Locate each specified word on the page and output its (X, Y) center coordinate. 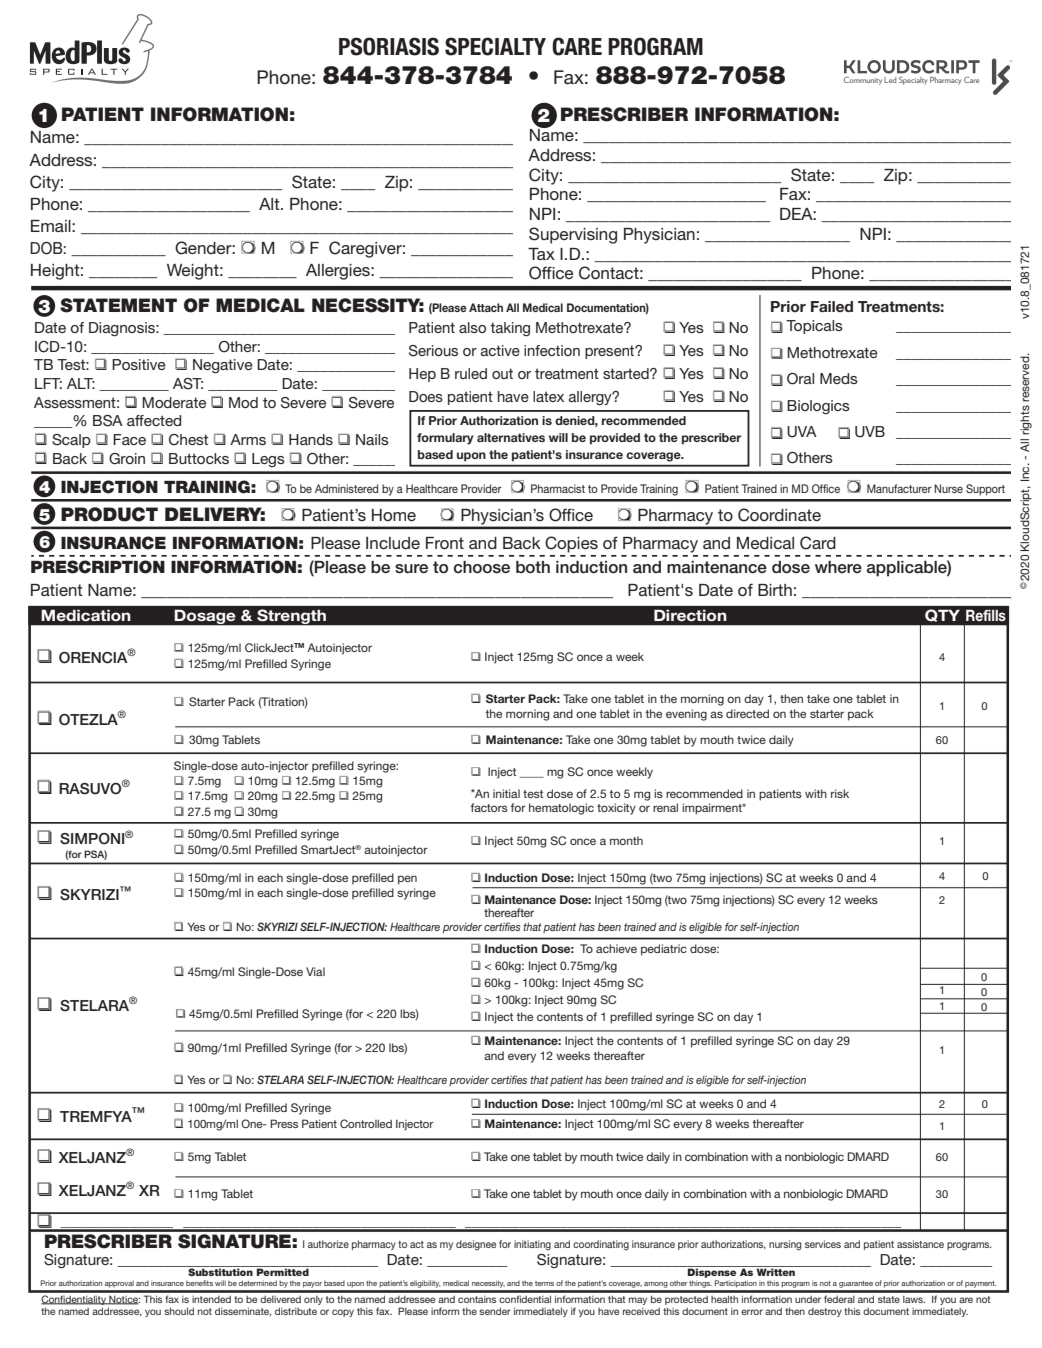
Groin (127, 459)
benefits (199, 1283)
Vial (315, 971)
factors (489, 807)
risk (840, 793)
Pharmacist (558, 488)
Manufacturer (899, 488)
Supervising (573, 235)
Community (863, 81)
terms (544, 1283)
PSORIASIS (389, 46)
